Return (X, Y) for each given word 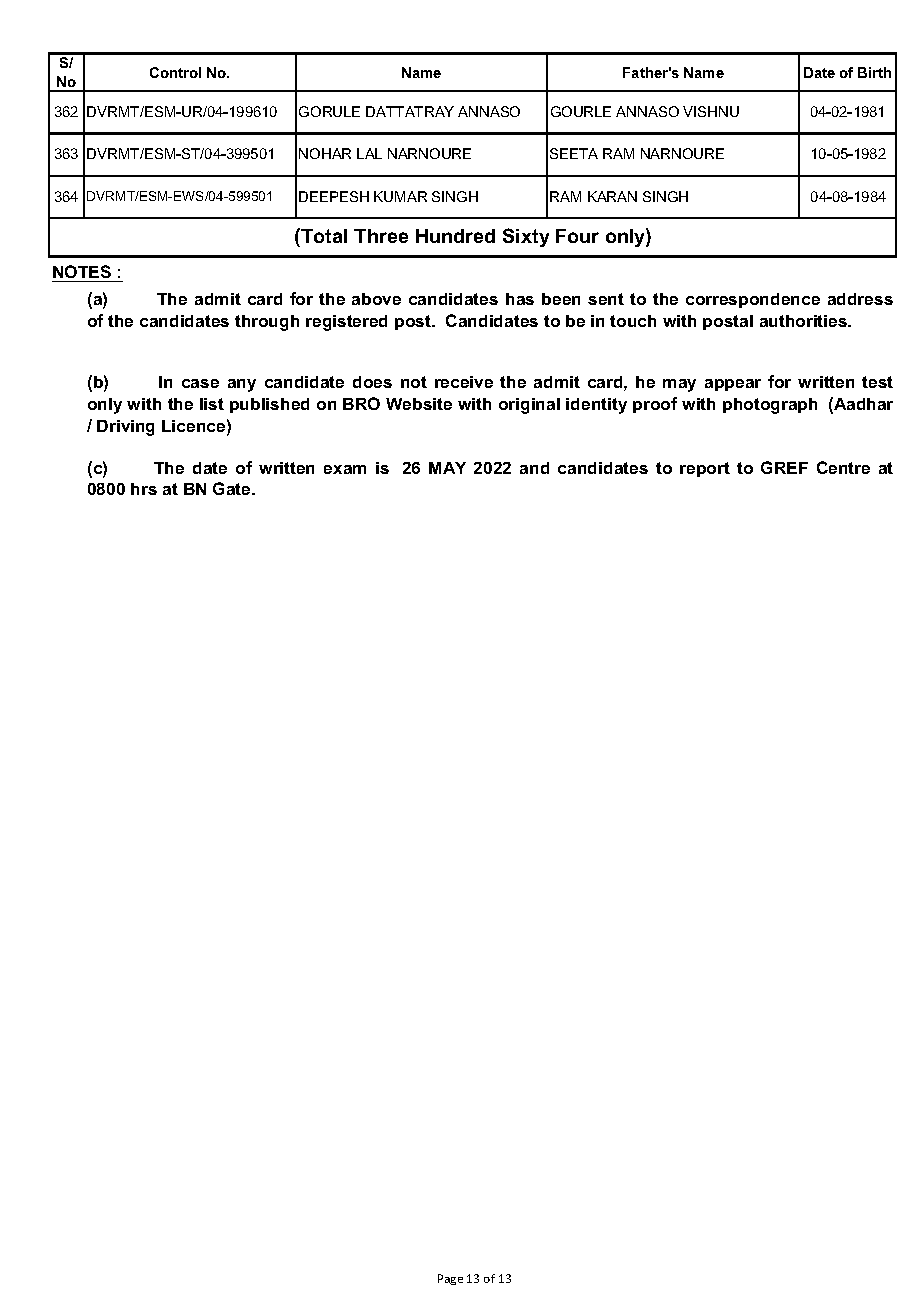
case (200, 383)
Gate (233, 488)
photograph (770, 406)
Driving (125, 428)
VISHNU (711, 111)
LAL (369, 153)
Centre (843, 467)
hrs (144, 489)
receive (464, 382)
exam (345, 469)
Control (175, 72)
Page (450, 1279)
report (705, 469)
